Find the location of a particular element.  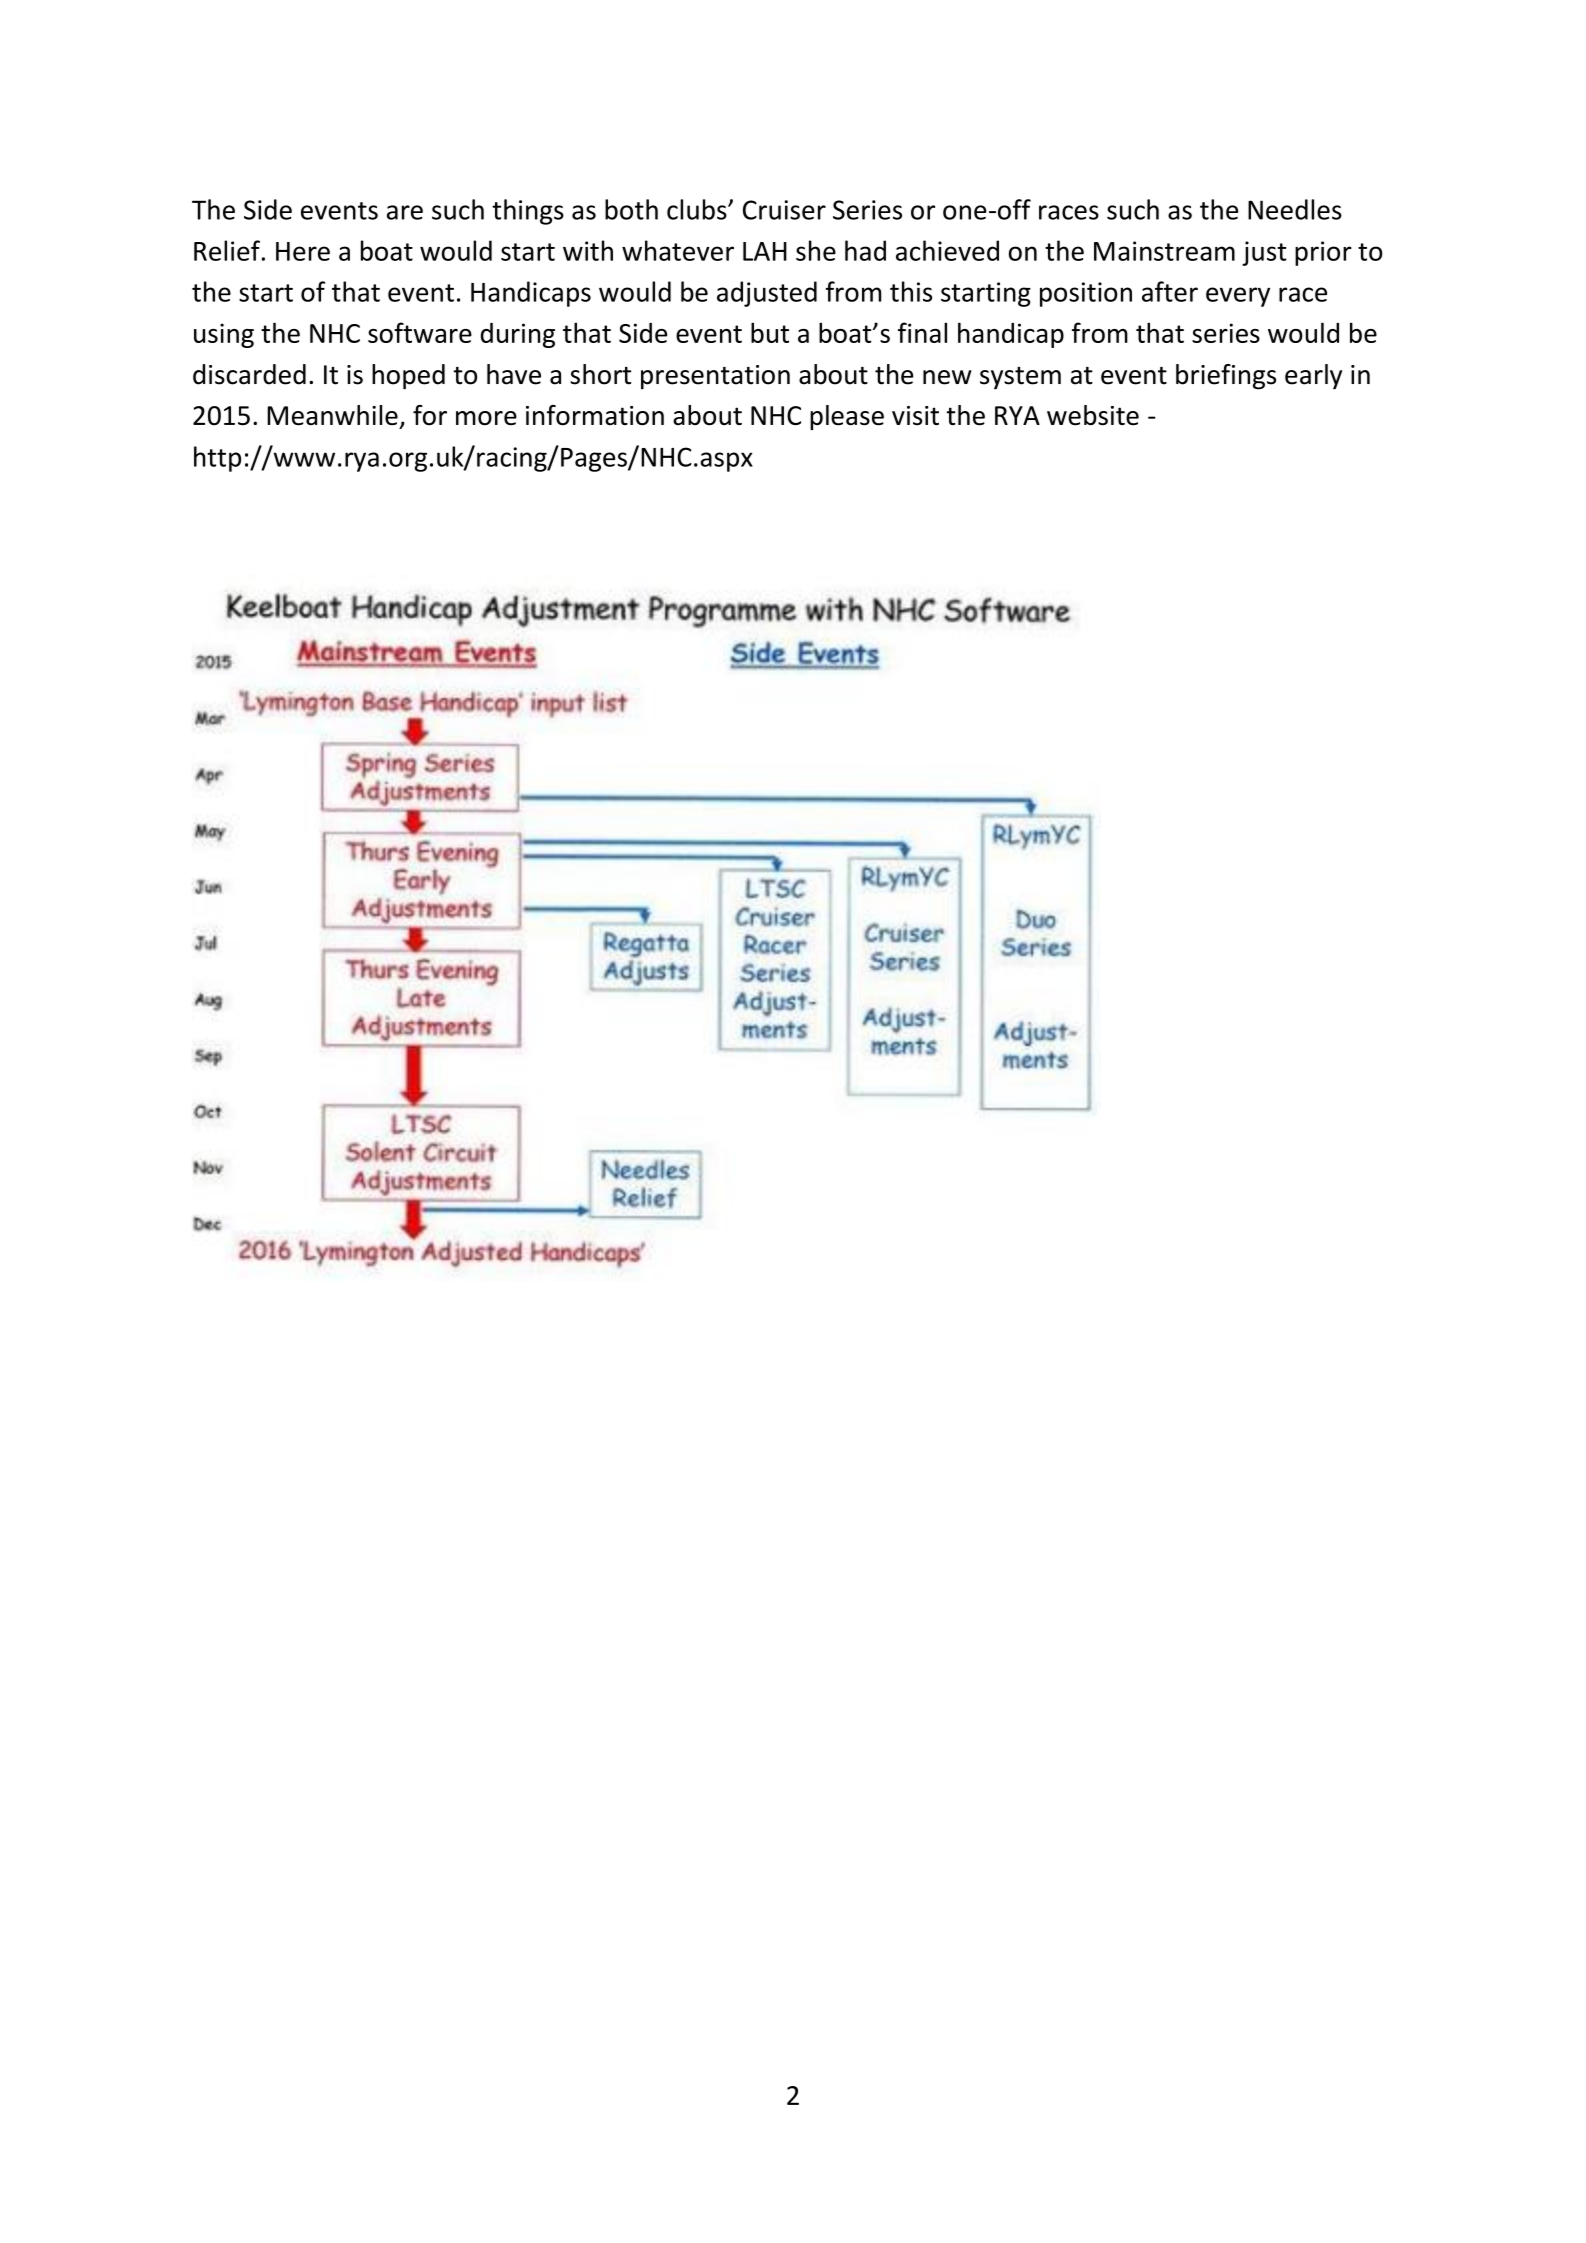

website is located at coordinates (1093, 415).
